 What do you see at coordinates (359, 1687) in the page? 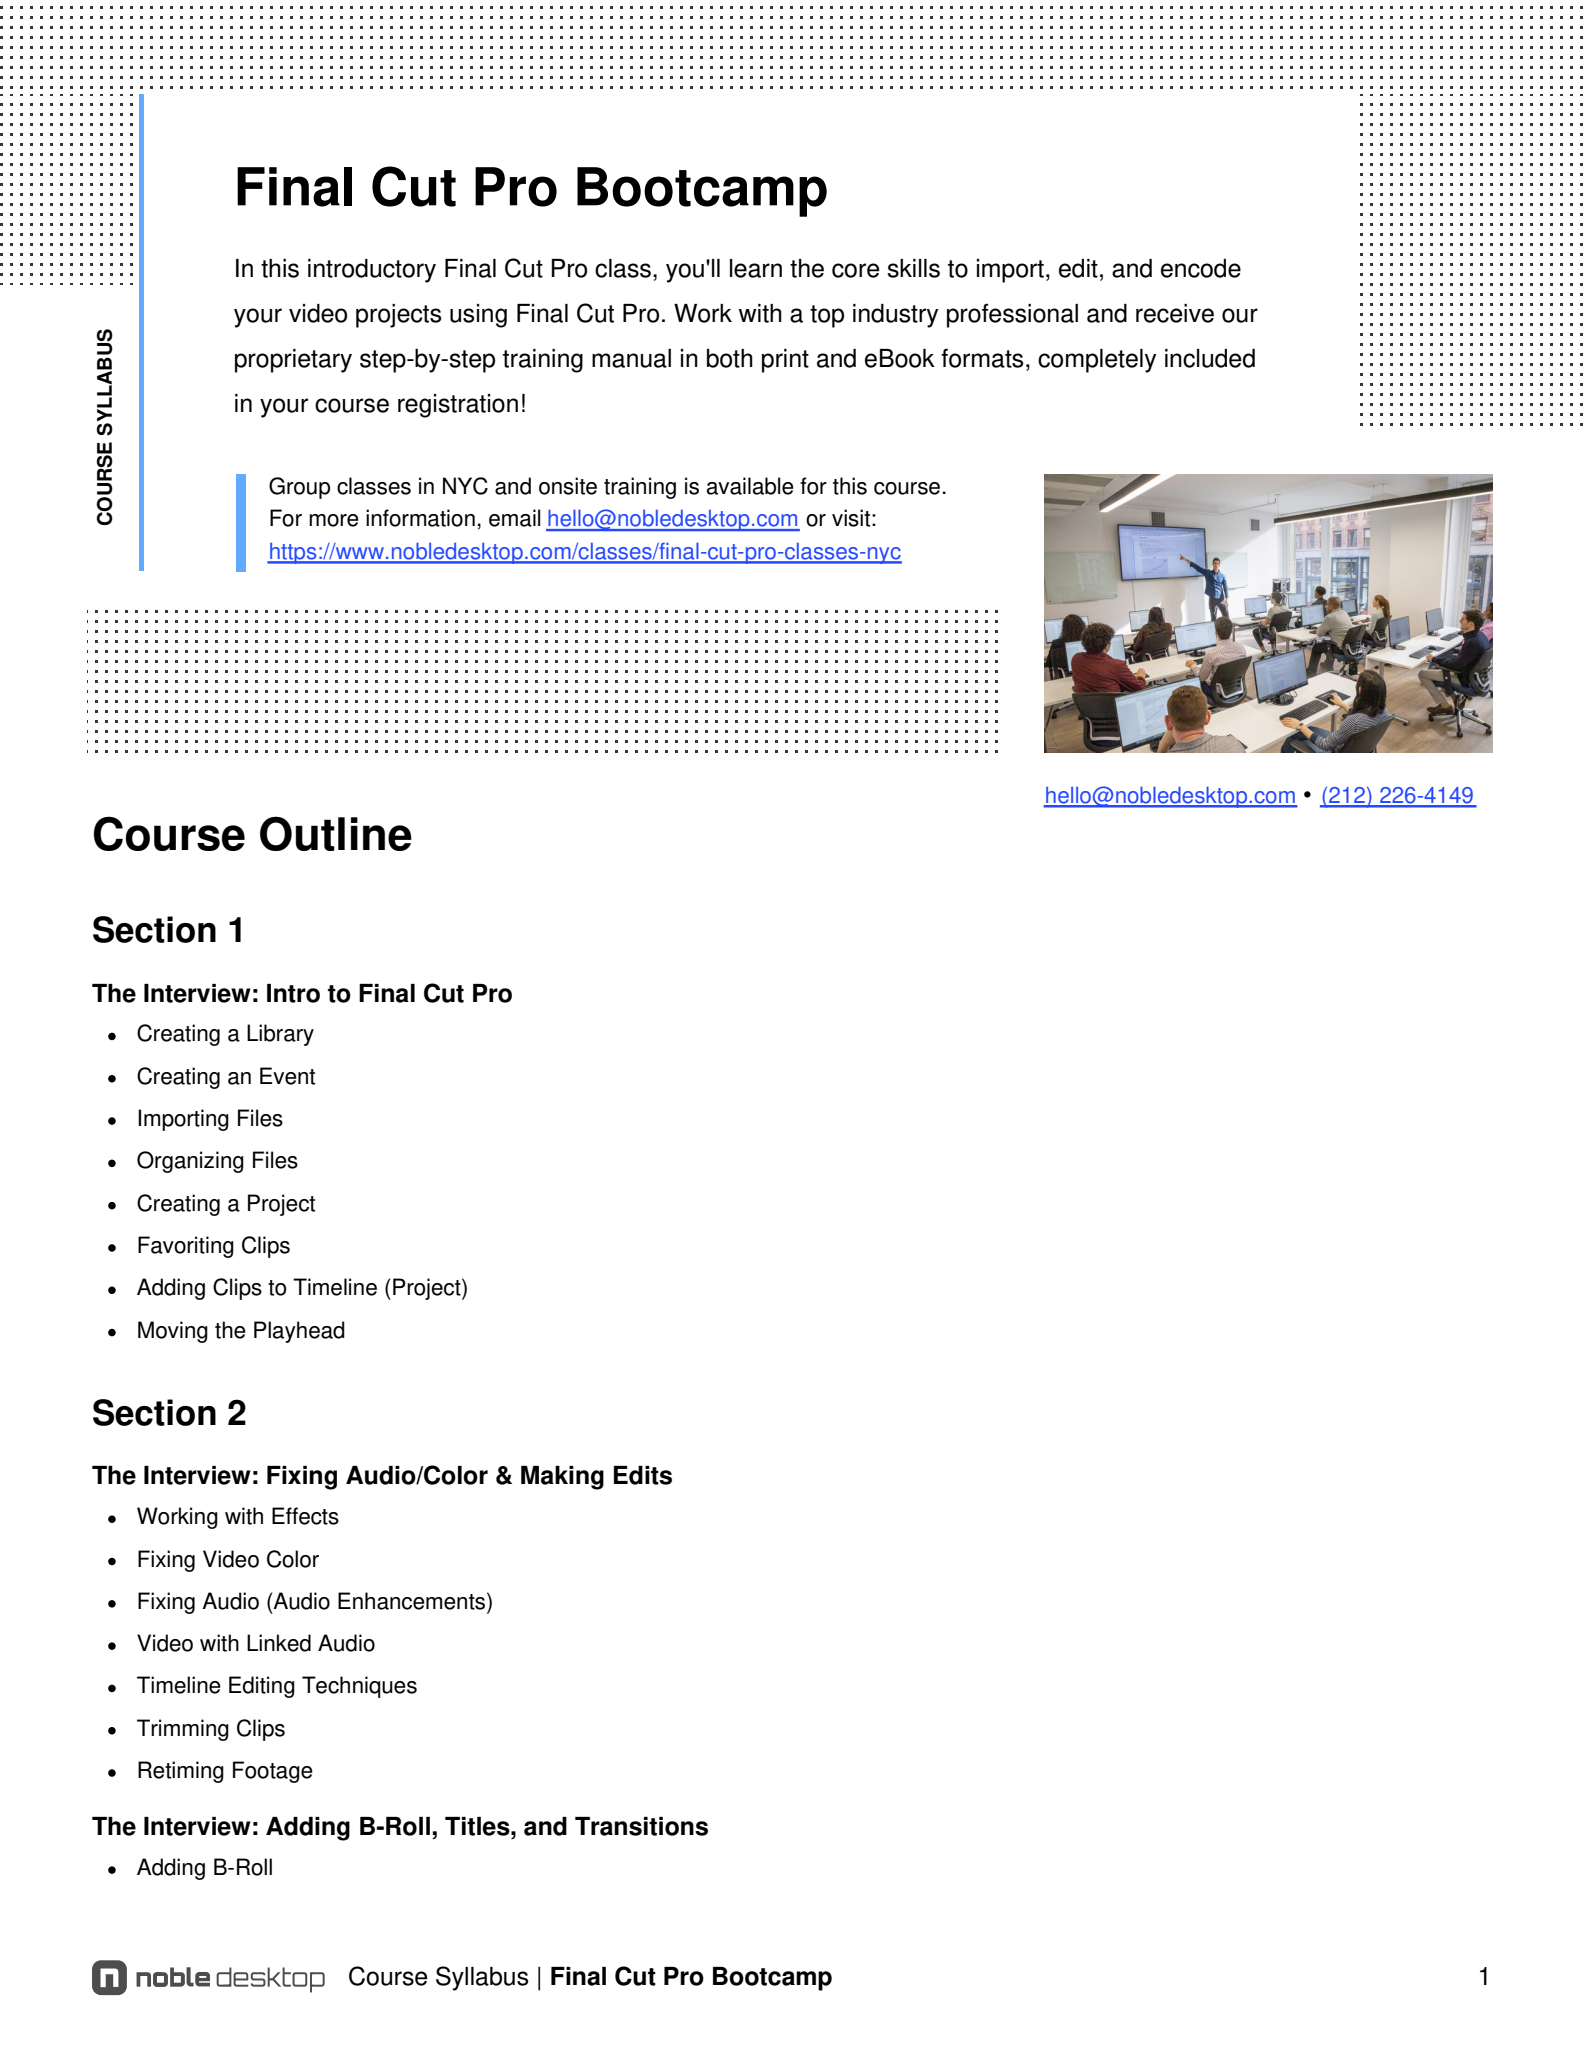
I see `Techniques` at bounding box center [359, 1687].
